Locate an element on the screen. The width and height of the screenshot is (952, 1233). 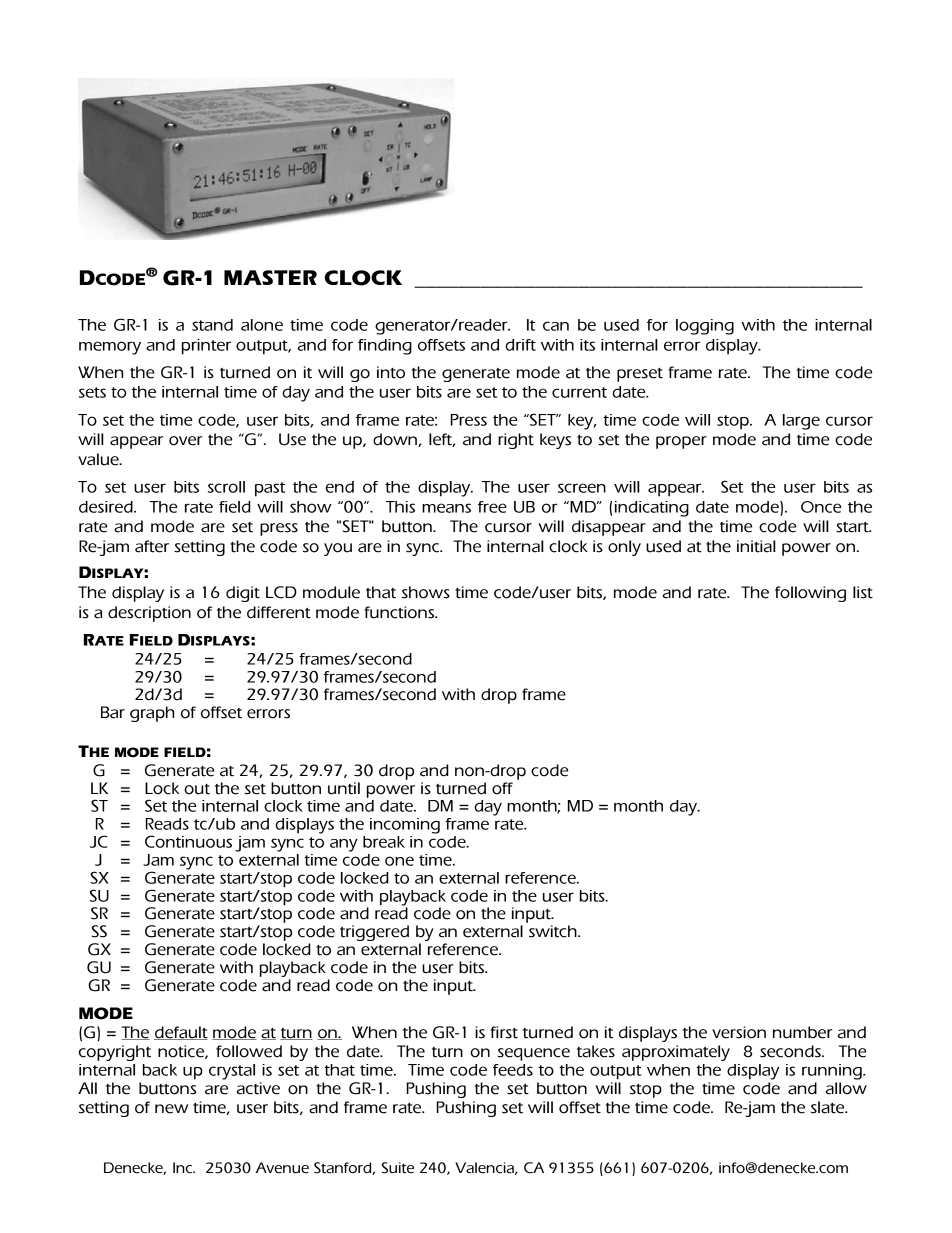
functions is located at coordinates (400, 612).
